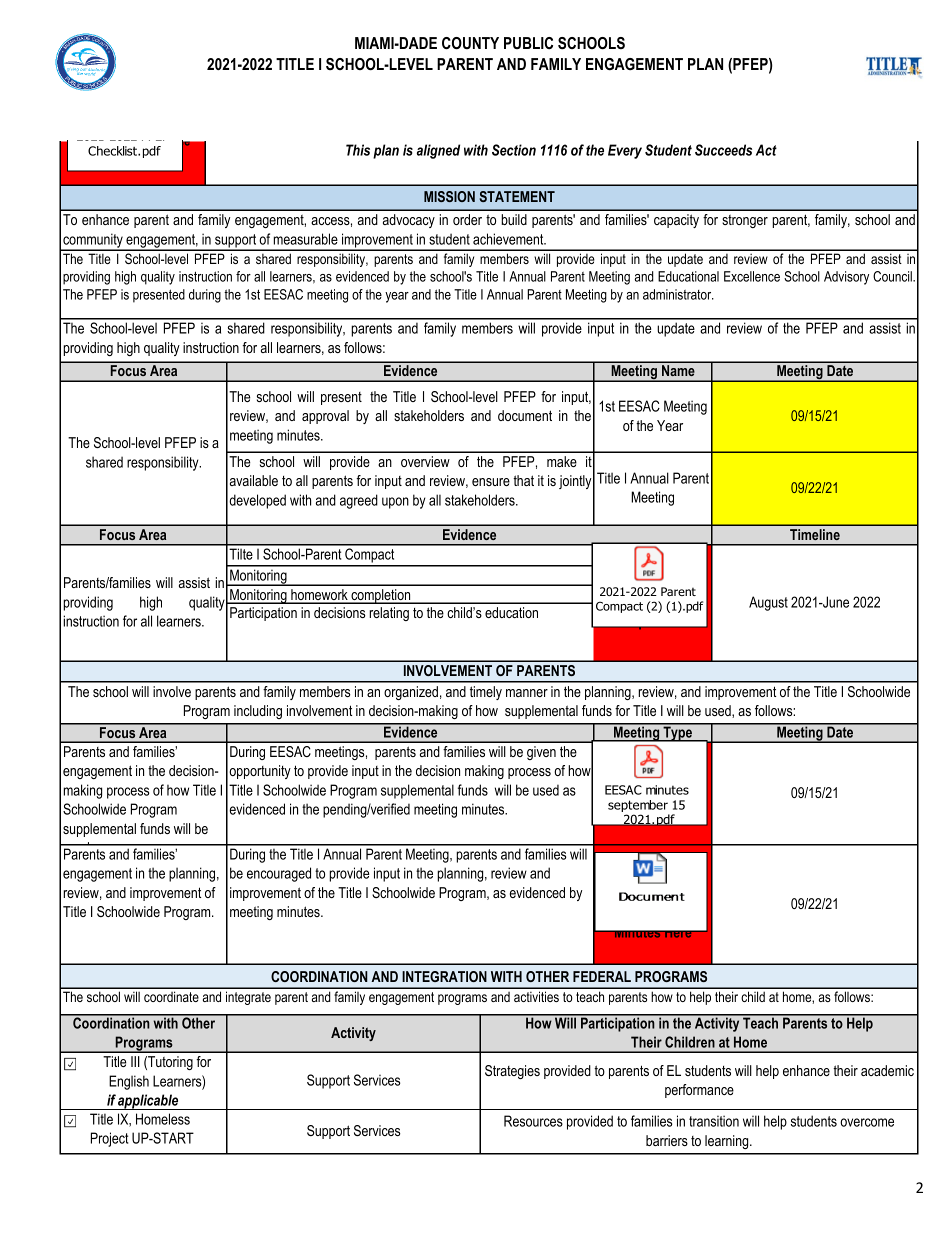  Describe the element at coordinates (358, 150) in the screenshot. I see `This` at that location.
